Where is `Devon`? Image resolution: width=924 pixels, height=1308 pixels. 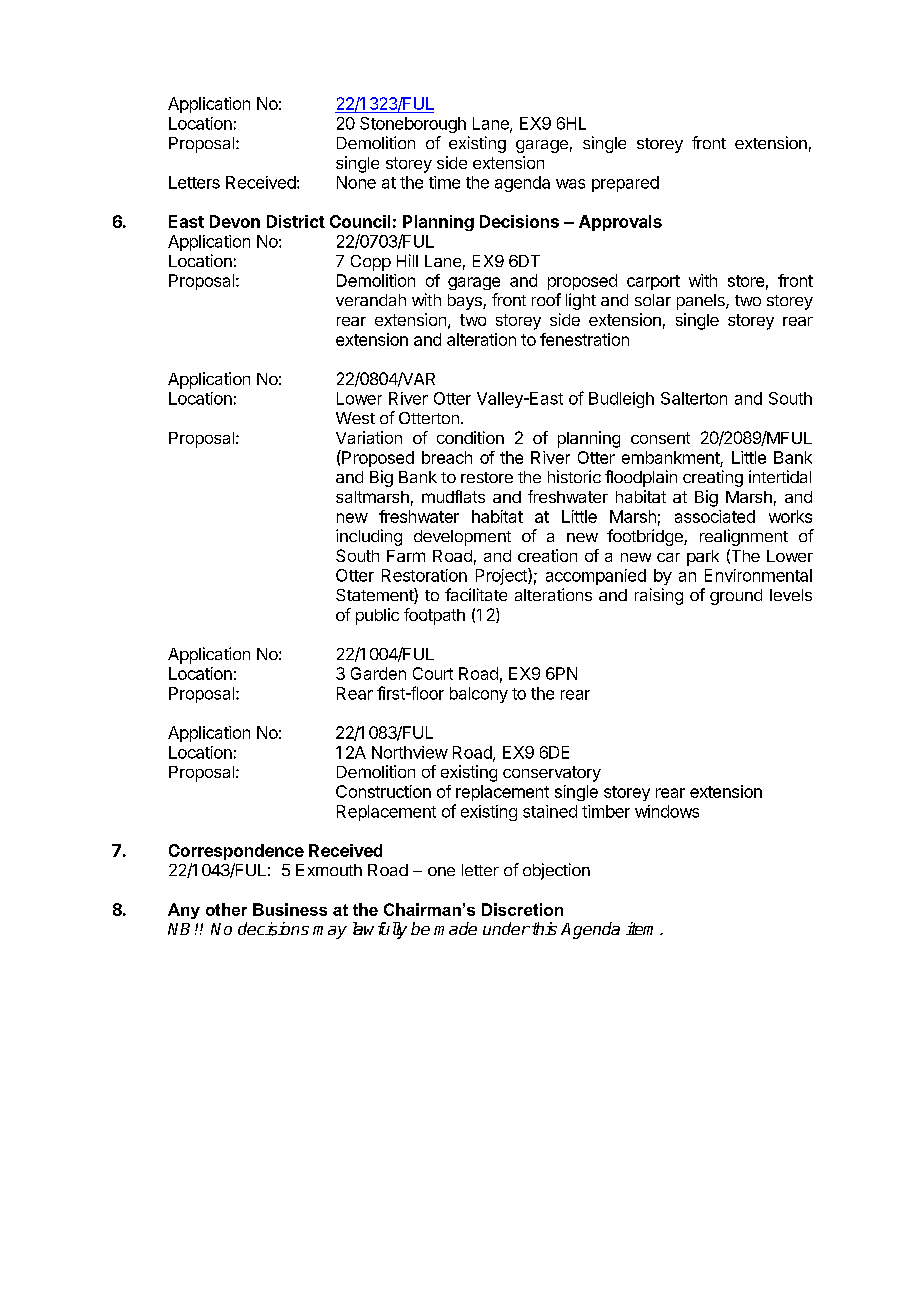
Devon is located at coordinates (235, 221).
